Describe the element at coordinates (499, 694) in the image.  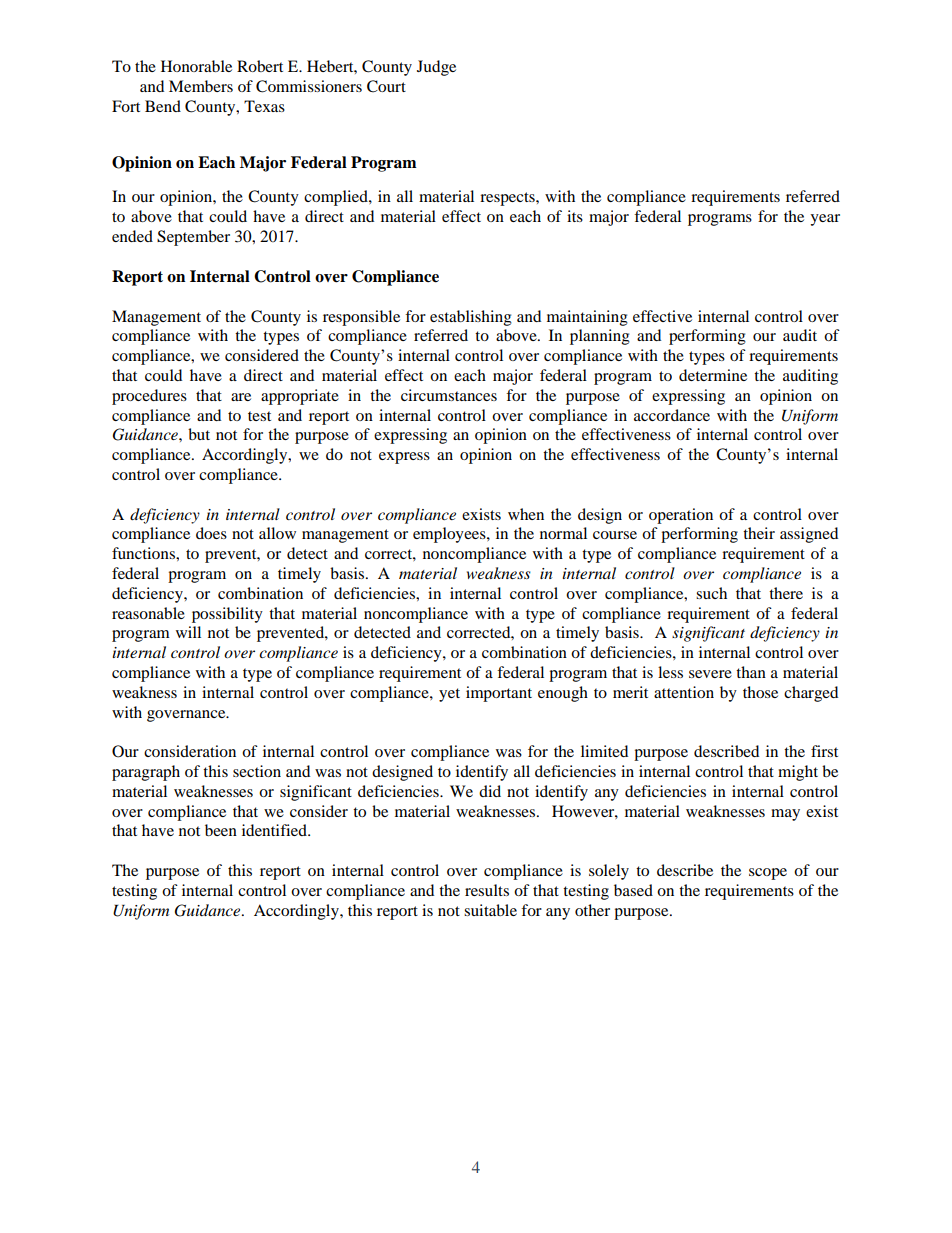
I see `important` at that location.
